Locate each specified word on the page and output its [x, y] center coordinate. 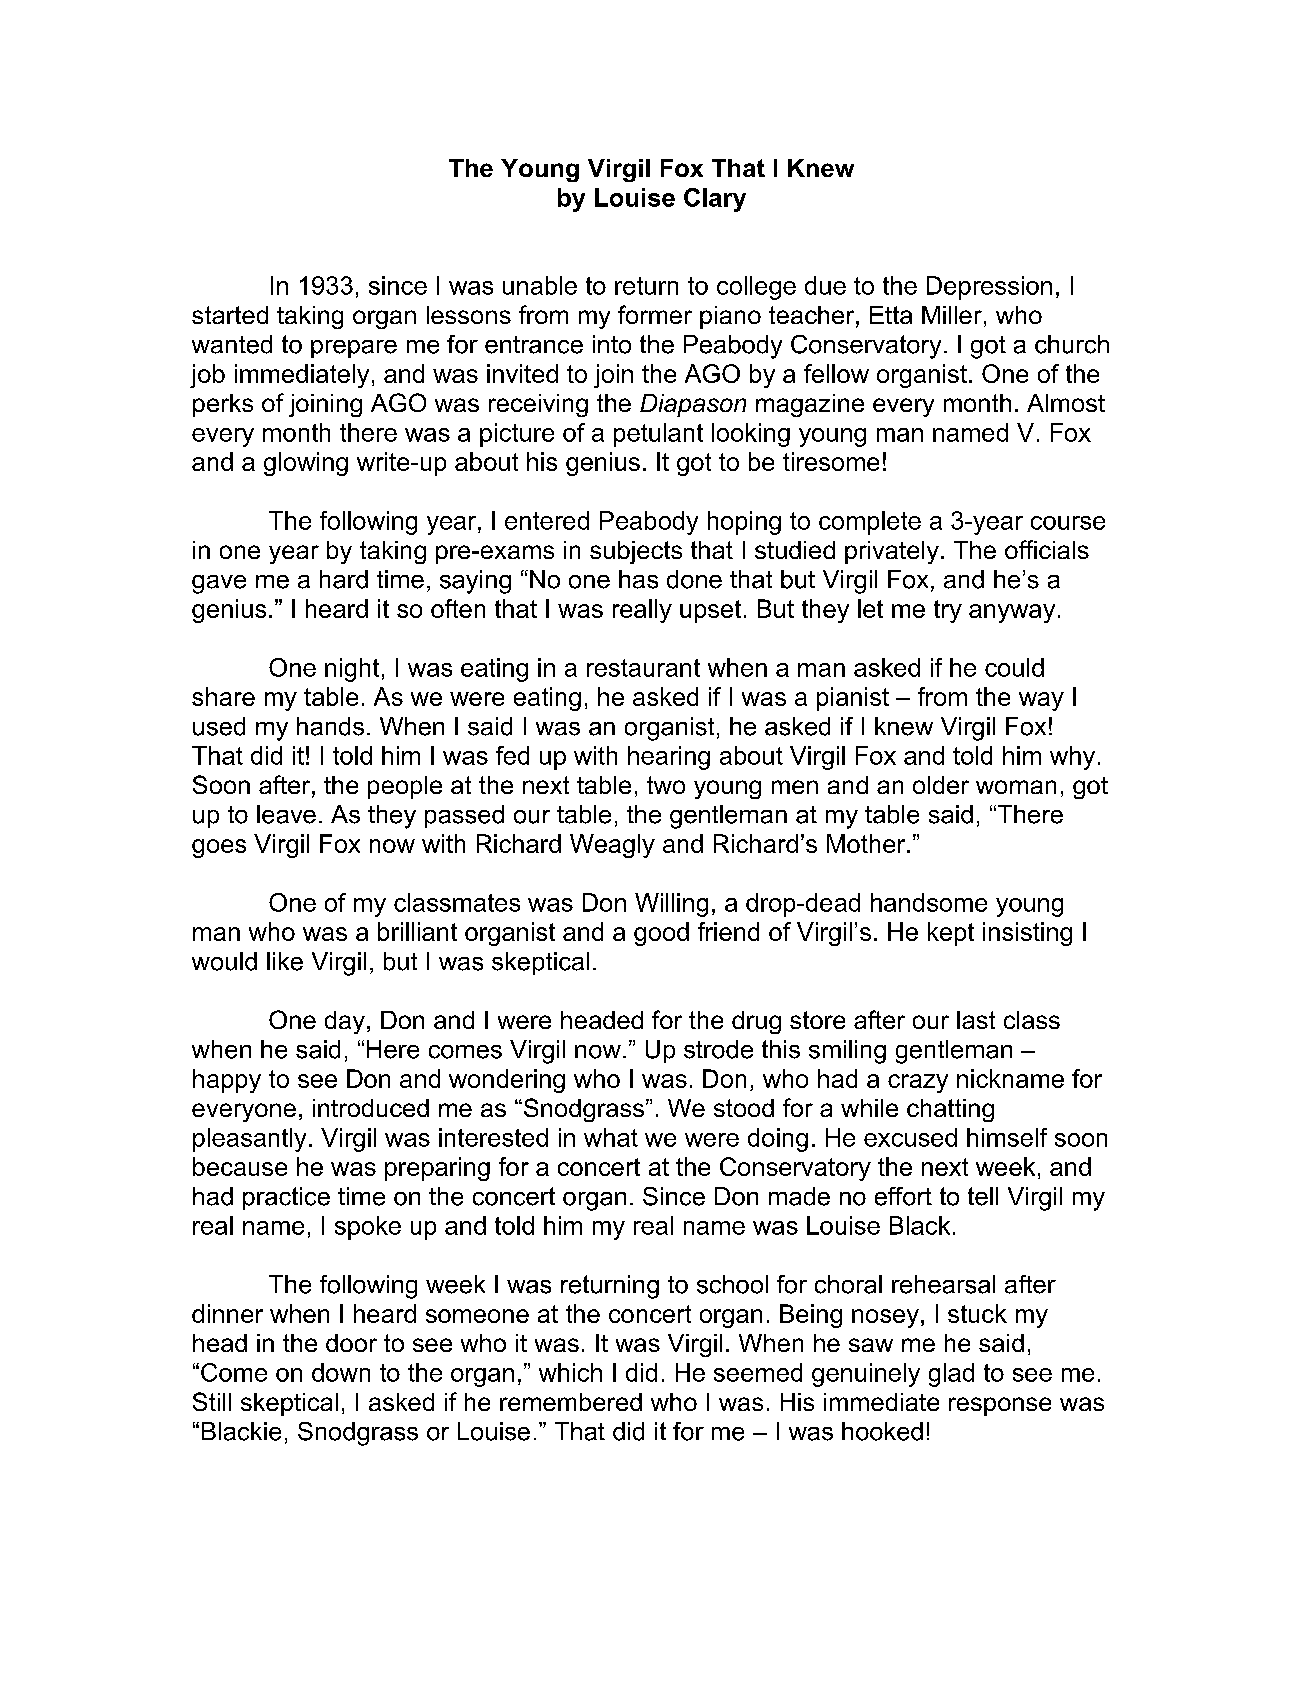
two [666, 785]
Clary [715, 200]
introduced [371, 1108]
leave [286, 814]
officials [1047, 549]
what [611, 1137]
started [230, 315]
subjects [636, 552]
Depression [989, 288]
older [941, 785]
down [341, 1372]
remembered [571, 1402]
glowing [306, 464]
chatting [950, 1110]
